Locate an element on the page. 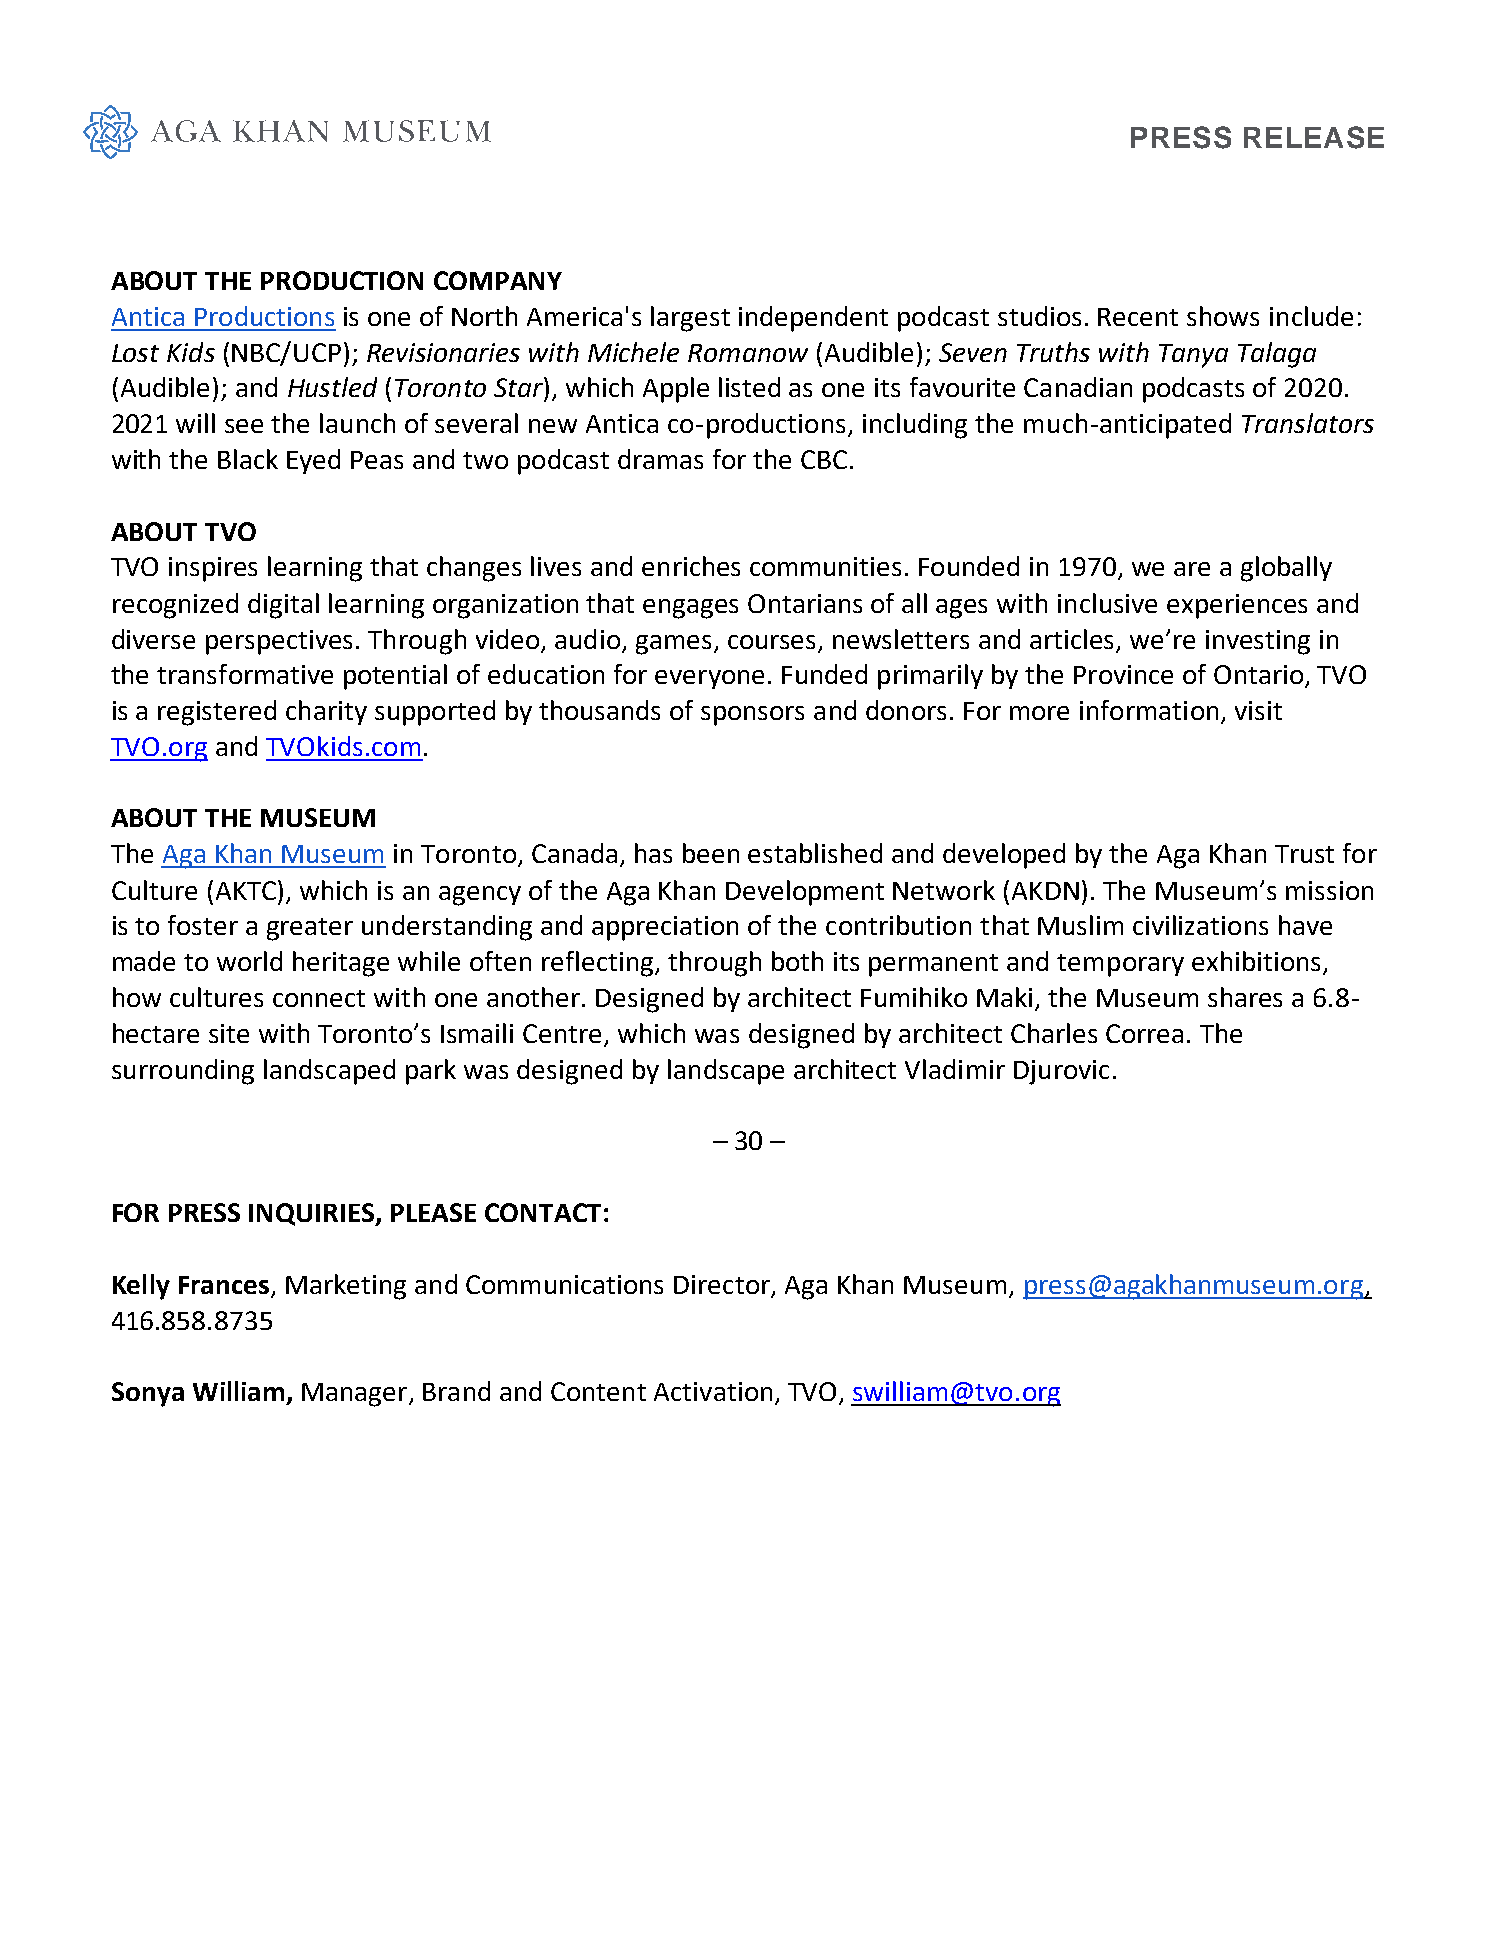  RELEASE is located at coordinates (1314, 137).
